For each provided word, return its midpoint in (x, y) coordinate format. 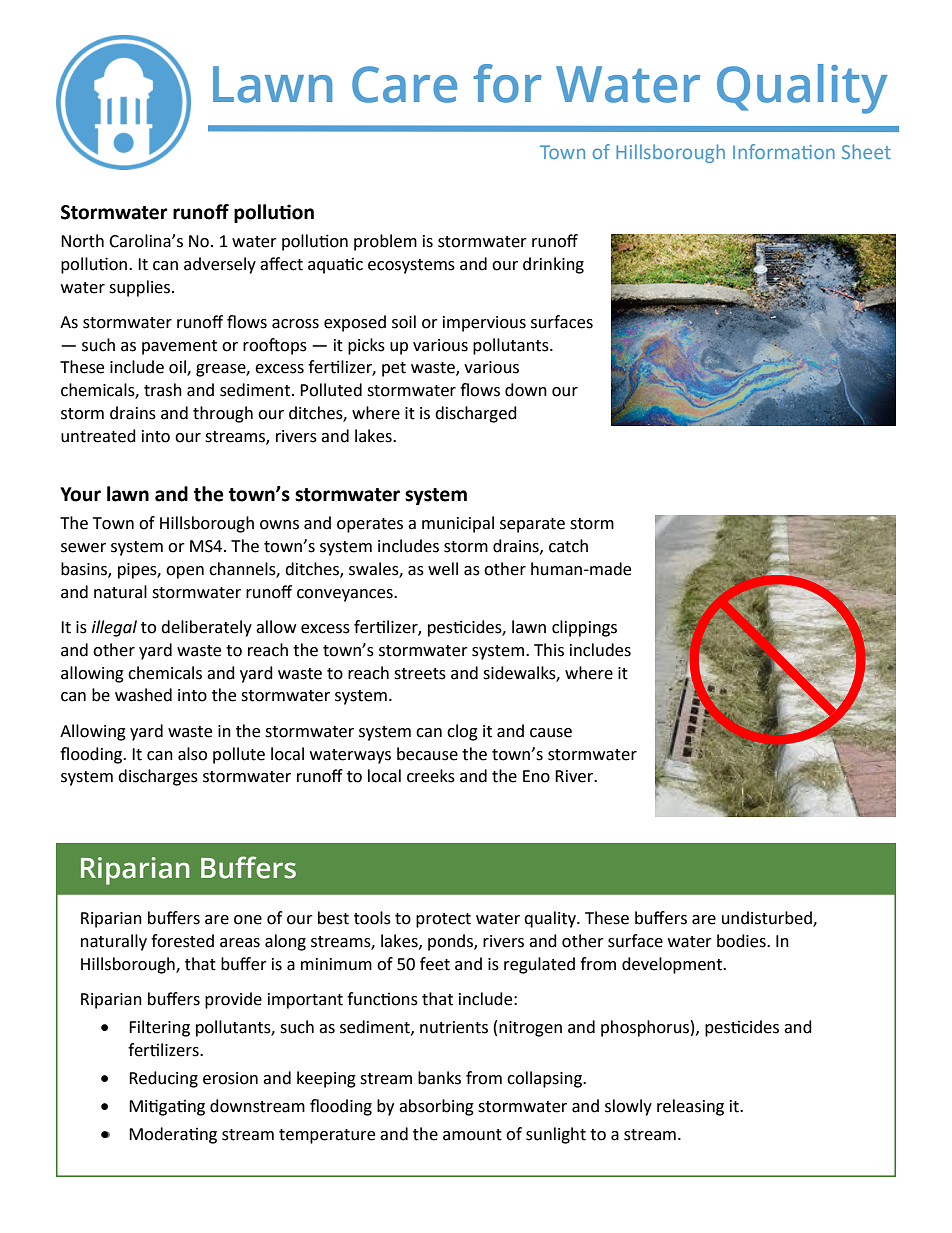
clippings (584, 628)
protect (443, 920)
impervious (484, 324)
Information (784, 151)
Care (404, 84)
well (443, 569)
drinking (553, 265)
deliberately (206, 628)
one (248, 920)
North (82, 241)
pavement (179, 347)
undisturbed (768, 919)
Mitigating (167, 1107)
